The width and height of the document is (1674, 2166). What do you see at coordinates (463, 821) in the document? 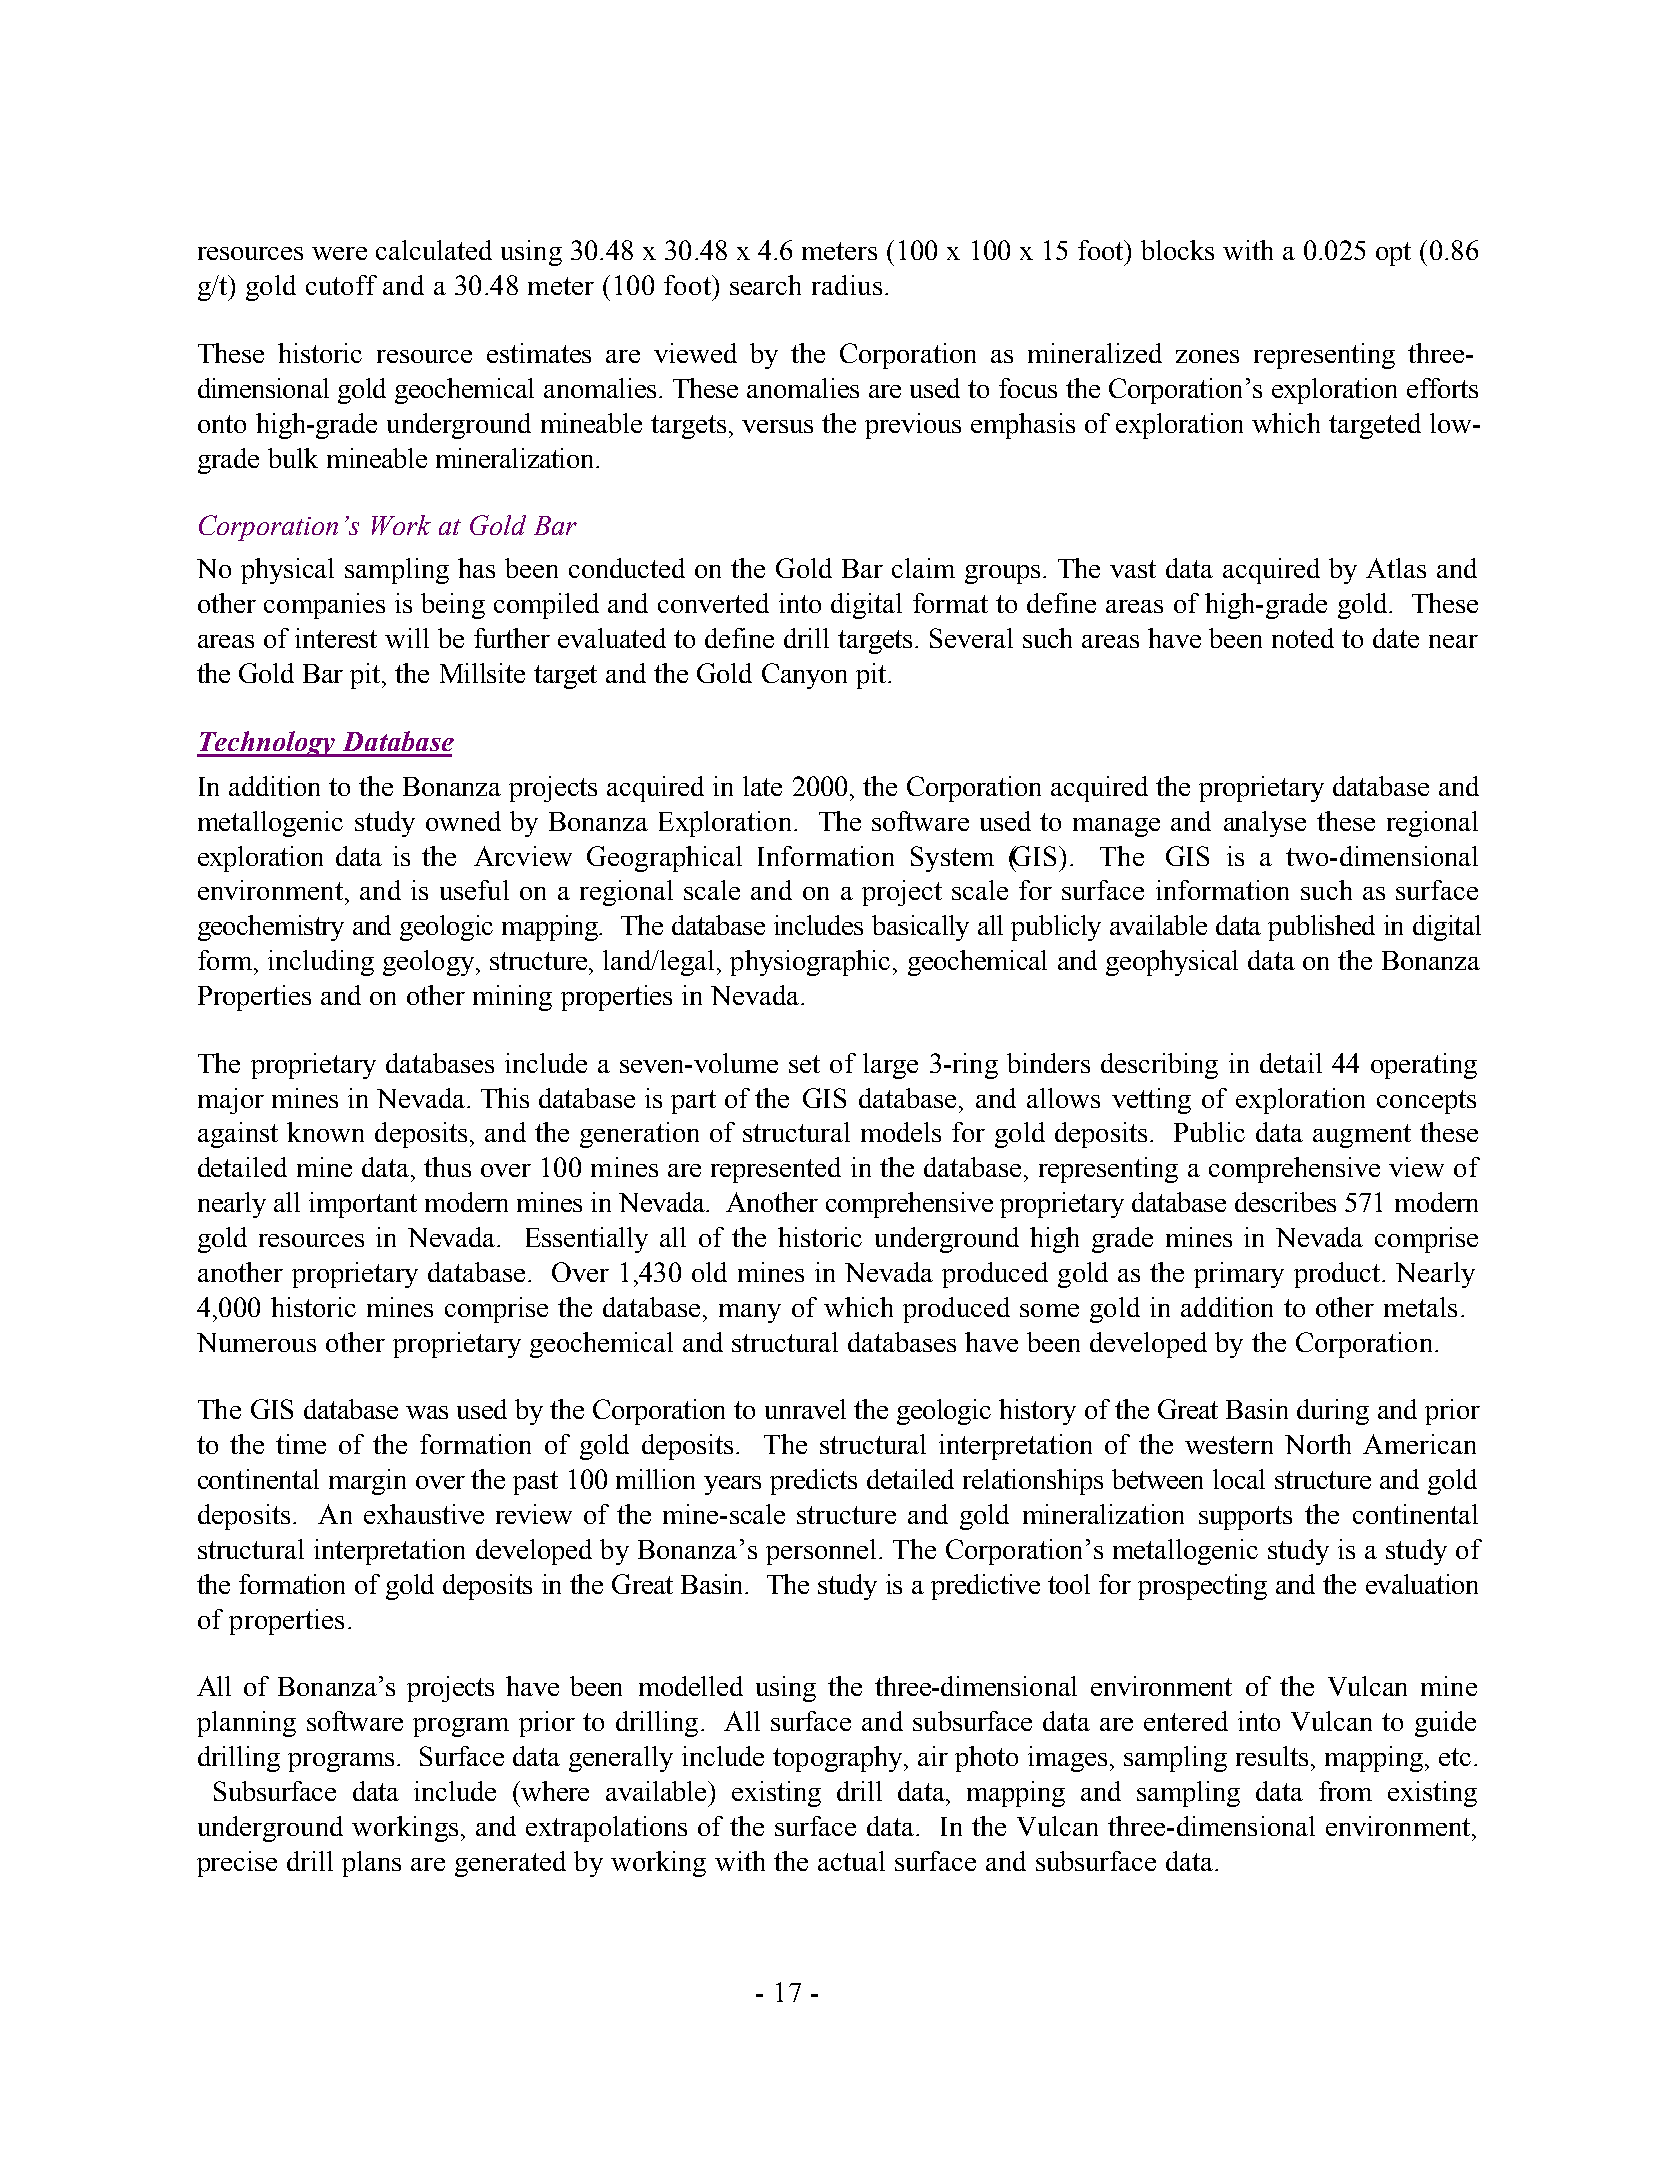
I see `owned` at bounding box center [463, 821].
